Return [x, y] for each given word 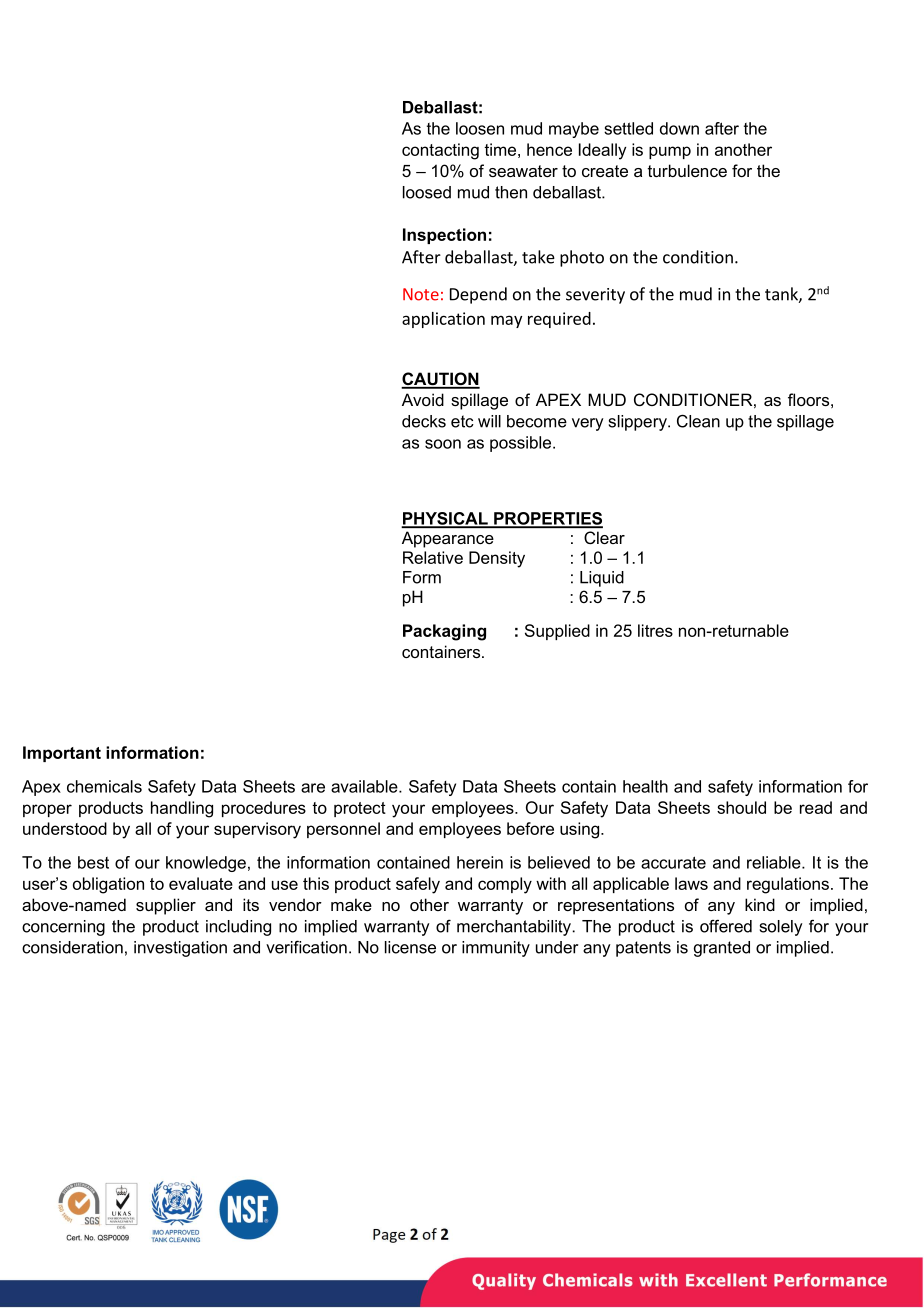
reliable [775, 862]
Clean [698, 421]
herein [480, 862]
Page [389, 1236]
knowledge [206, 864]
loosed [427, 192]
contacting [440, 151]
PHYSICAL [446, 519]
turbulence [687, 170]
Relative [433, 557]
